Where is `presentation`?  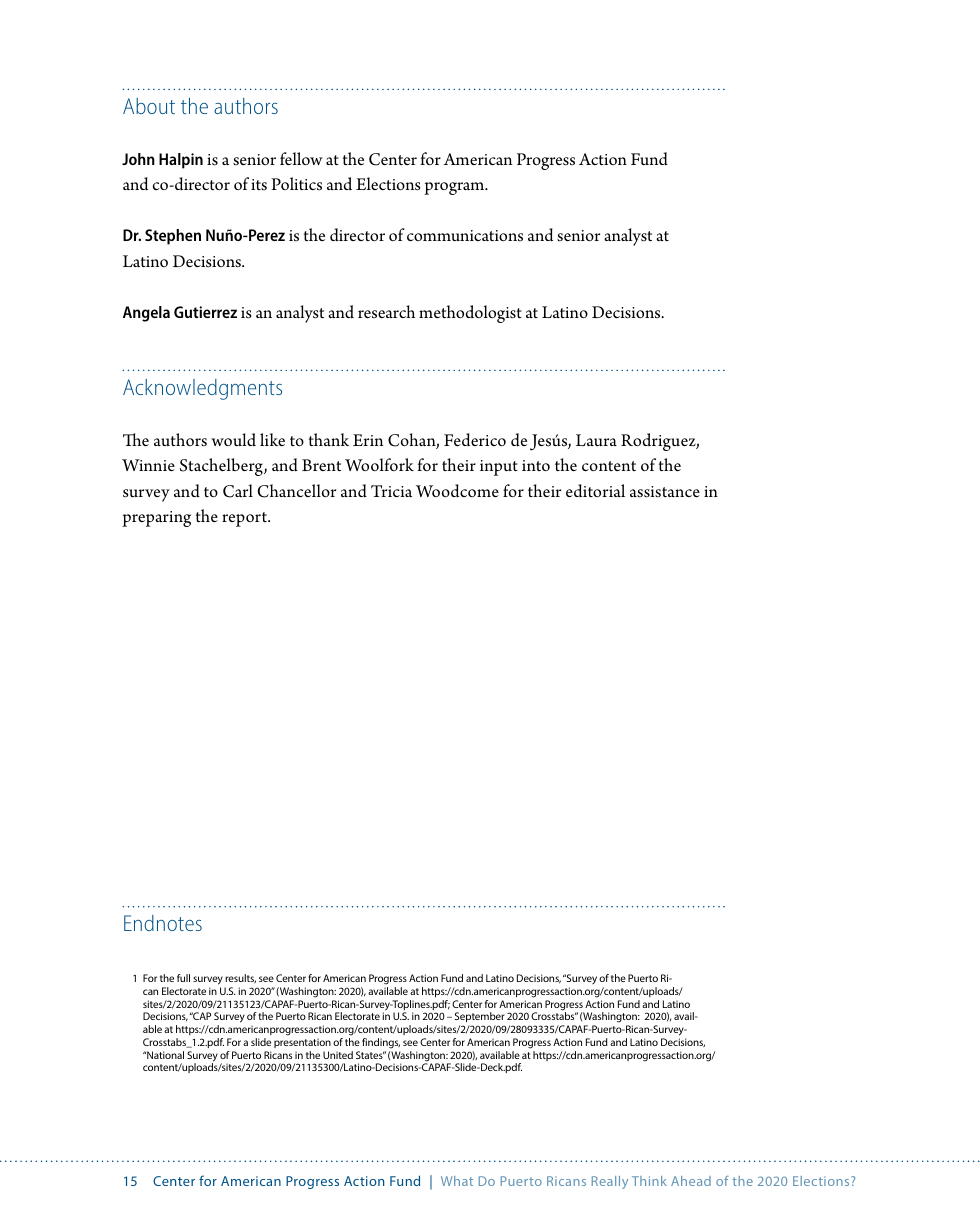 presentation is located at coordinates (302, 1043).
